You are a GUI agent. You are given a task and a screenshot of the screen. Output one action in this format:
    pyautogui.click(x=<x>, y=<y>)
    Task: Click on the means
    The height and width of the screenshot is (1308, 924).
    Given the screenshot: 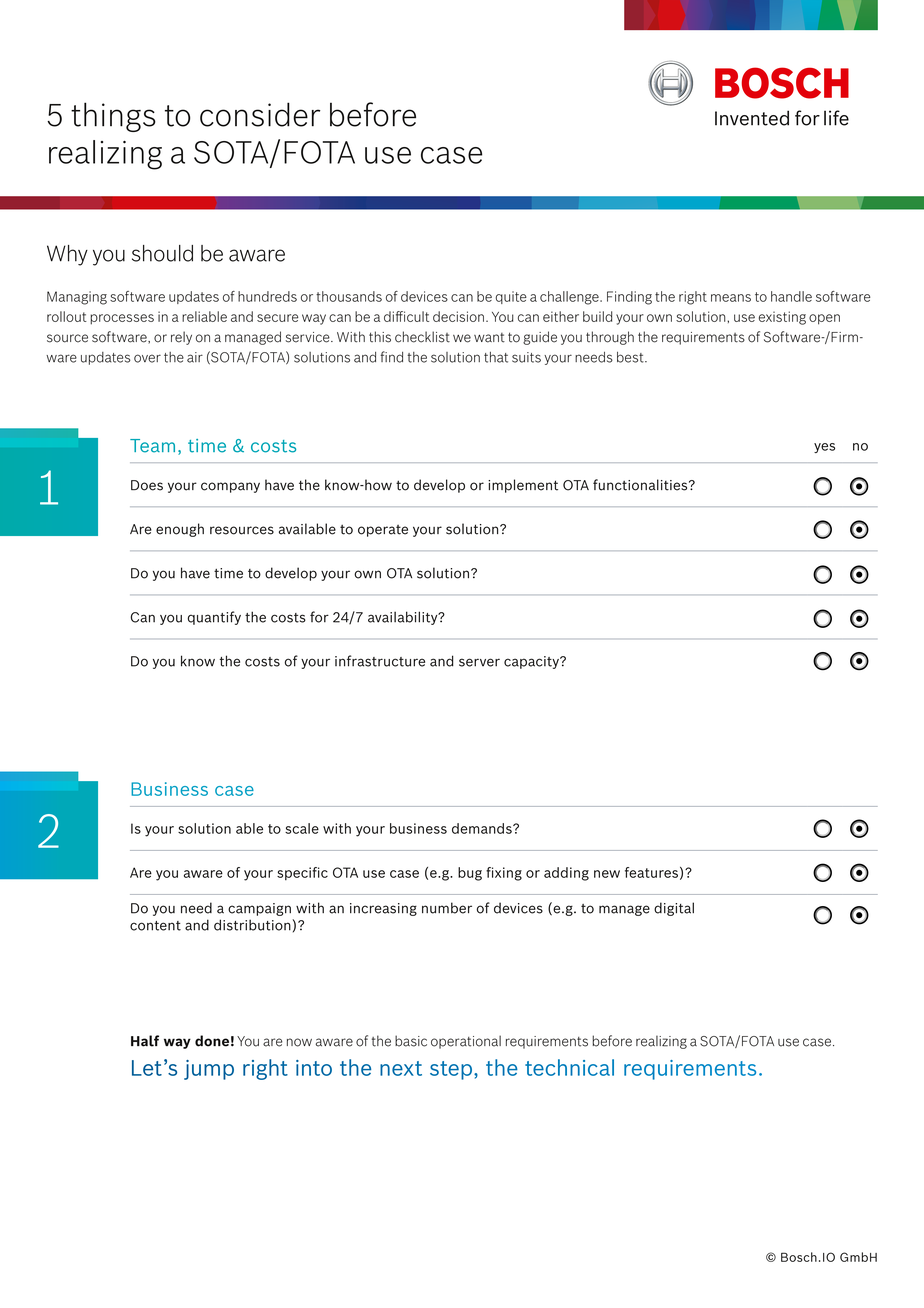 What is the action you would take?
    pyautogui.click(x=731, y=298)
